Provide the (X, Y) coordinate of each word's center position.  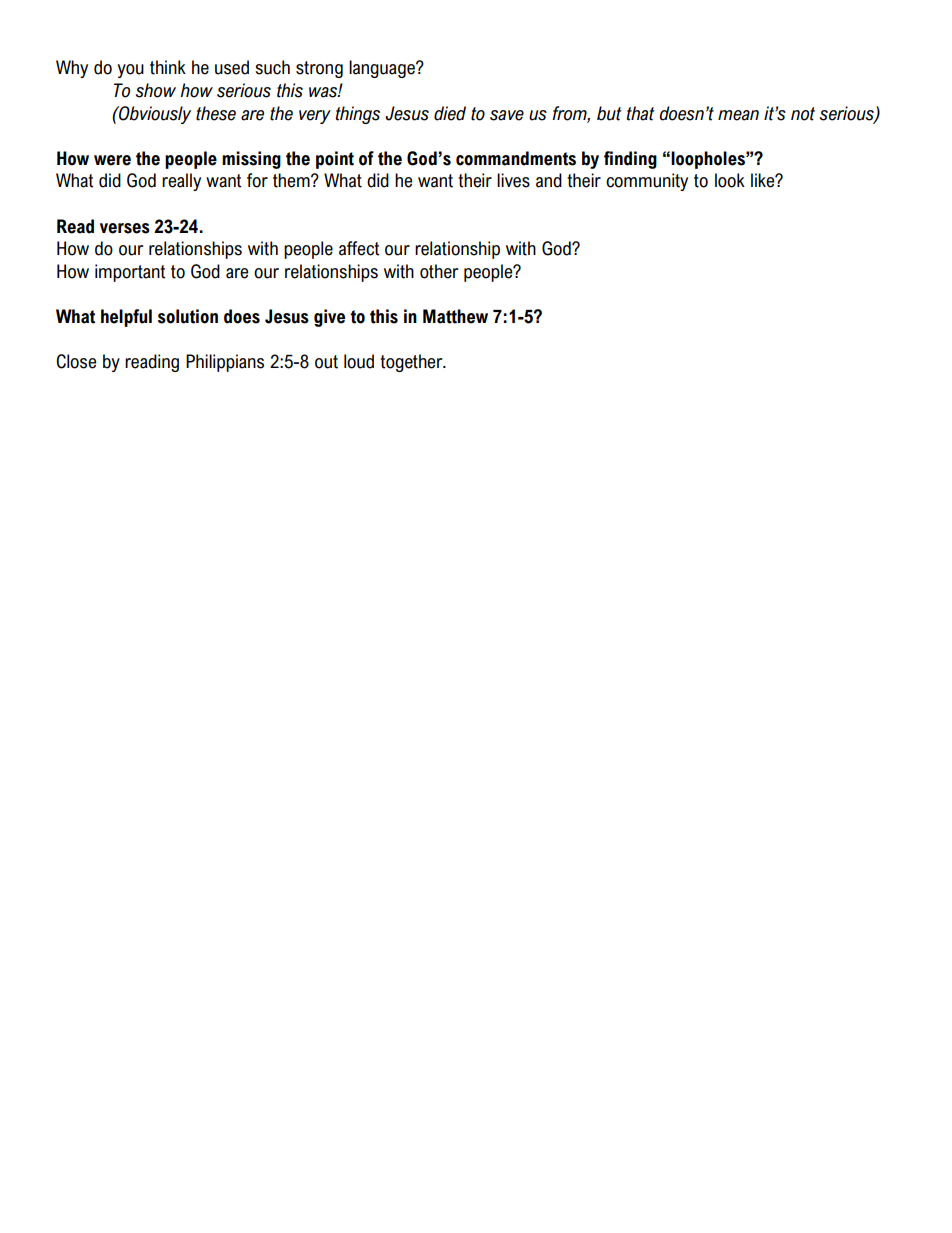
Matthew (455, 316)
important (130, 273)
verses (125, 228)
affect (359, 248)
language (383, 69)
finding (630, 160)
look (730, 180)
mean (738, 115)
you (130, 71)
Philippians (225, 363)
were (112, 160)
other (439, 271)
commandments (516, 158)
